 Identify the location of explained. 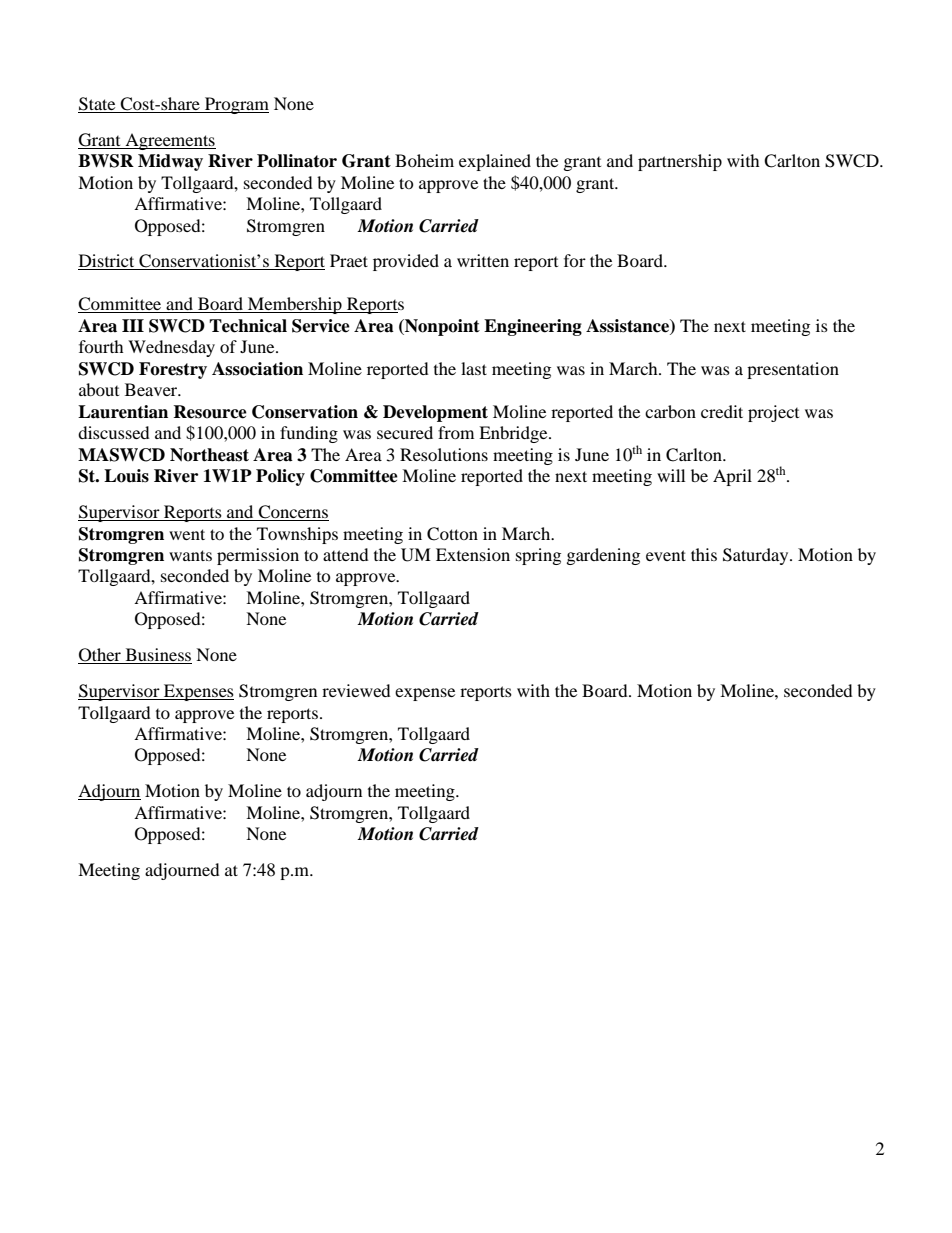
(495, 162).
